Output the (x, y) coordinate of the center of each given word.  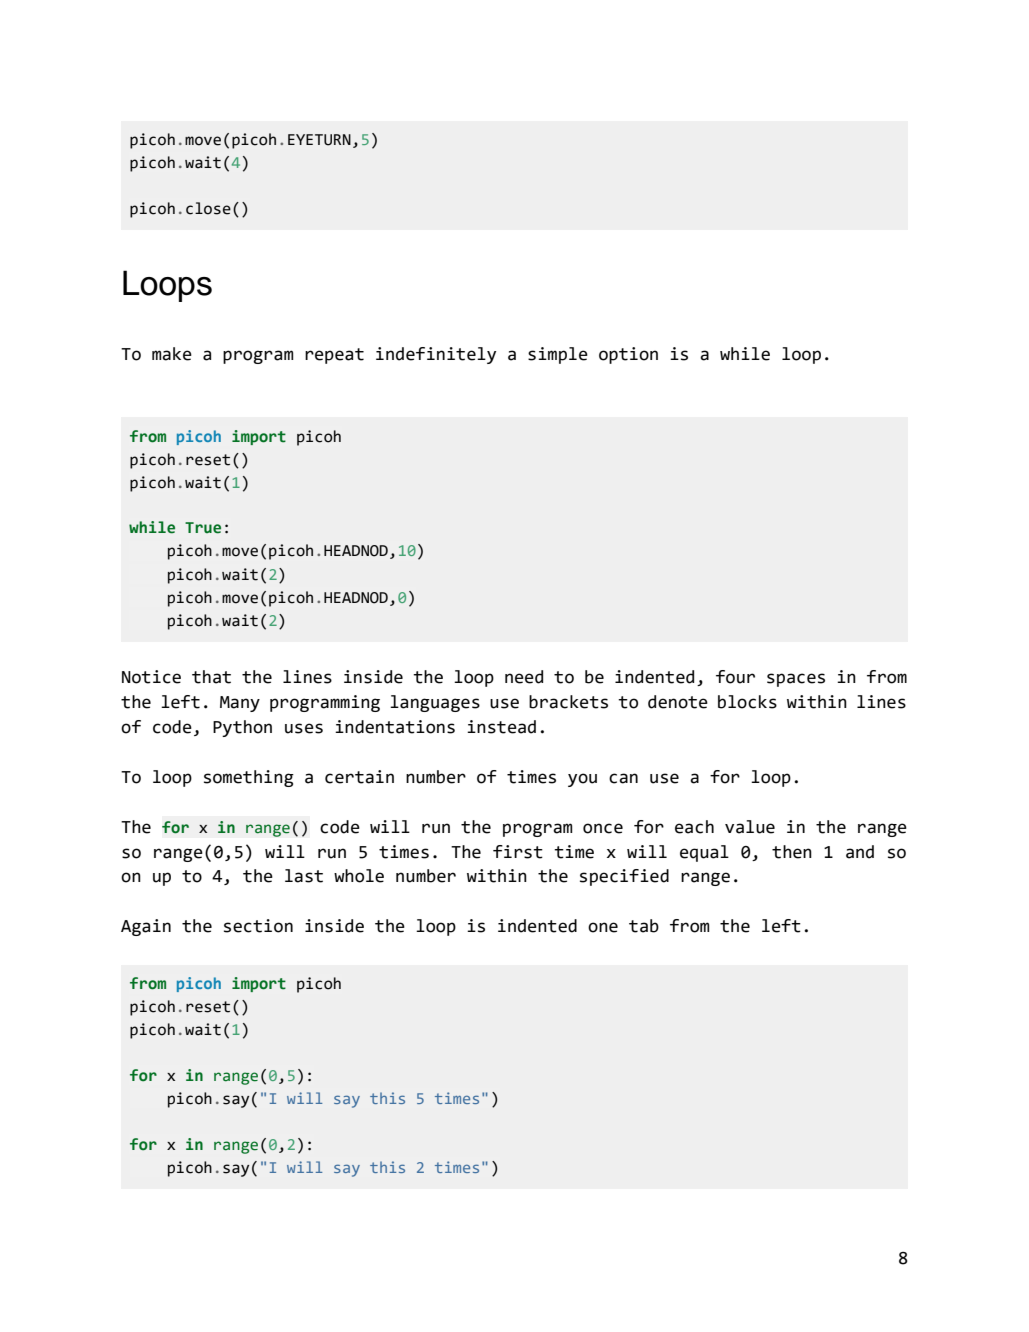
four (735, 677)
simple (558, 355)
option (628, 355)
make (172, 354)
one (603, 927)
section (258, 926)
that (211, 677)
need (524, 677)
